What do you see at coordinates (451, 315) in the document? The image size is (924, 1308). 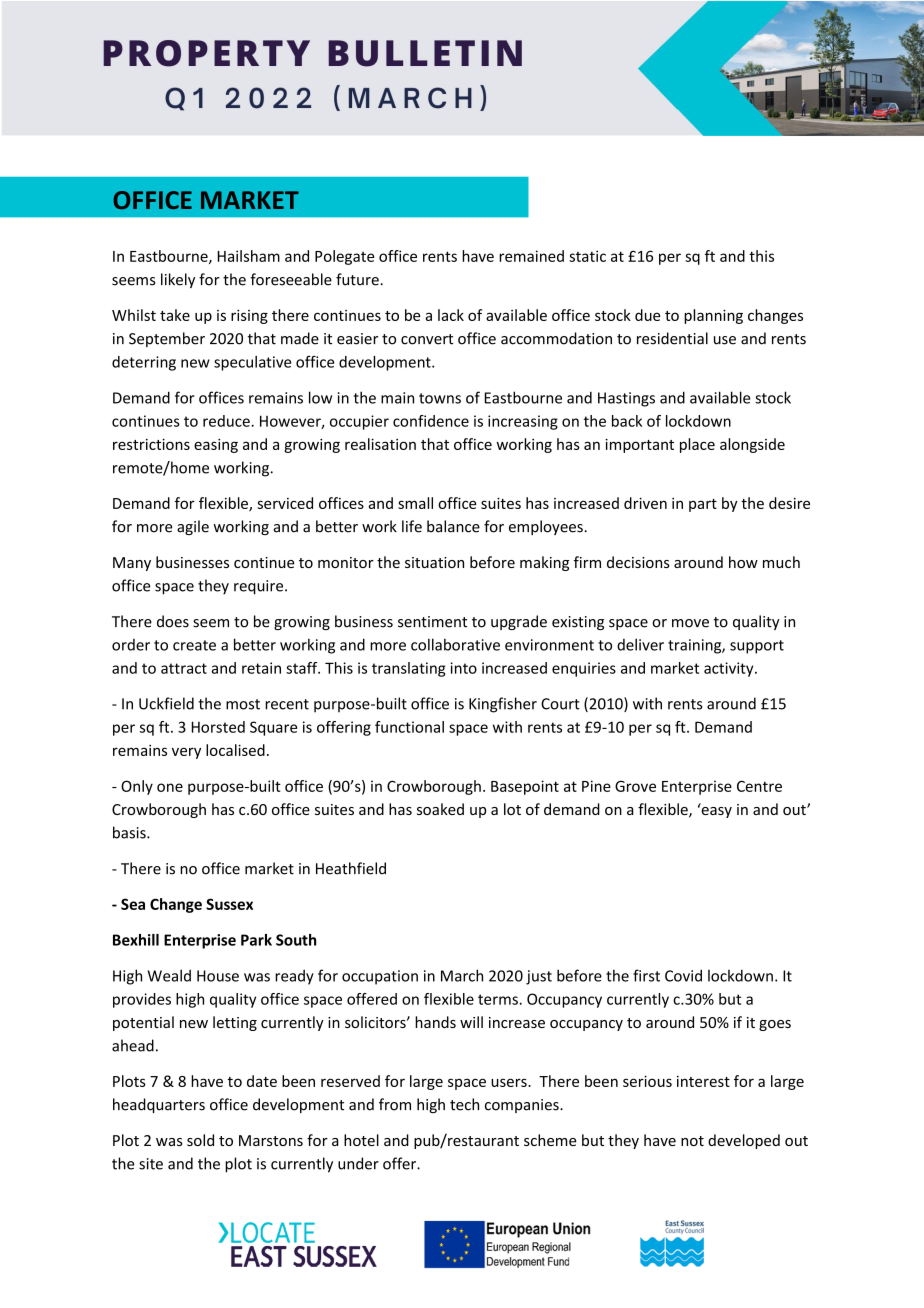 I see `lack` at bounding box center [451, 315].
